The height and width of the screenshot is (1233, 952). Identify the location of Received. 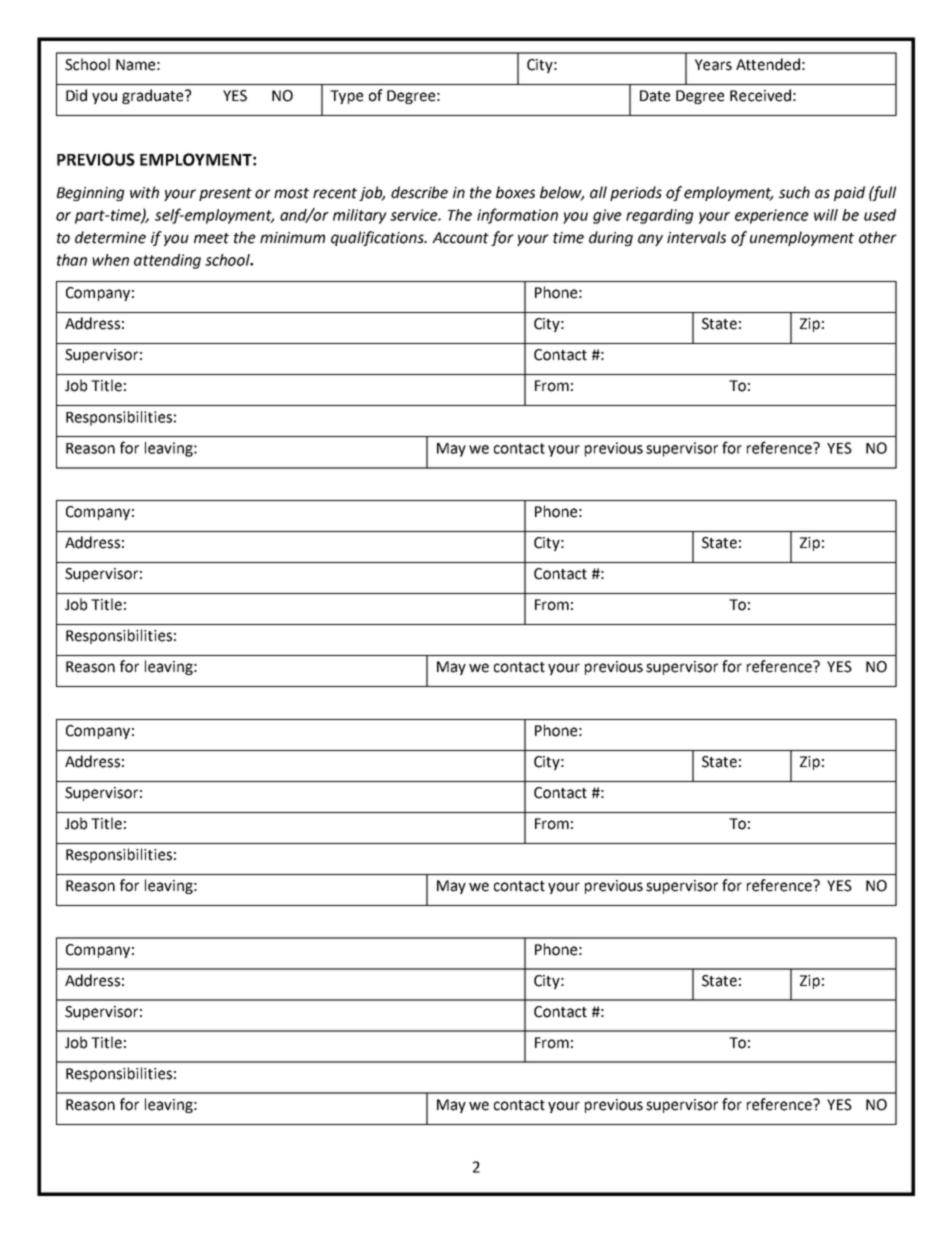
(760, 95).
